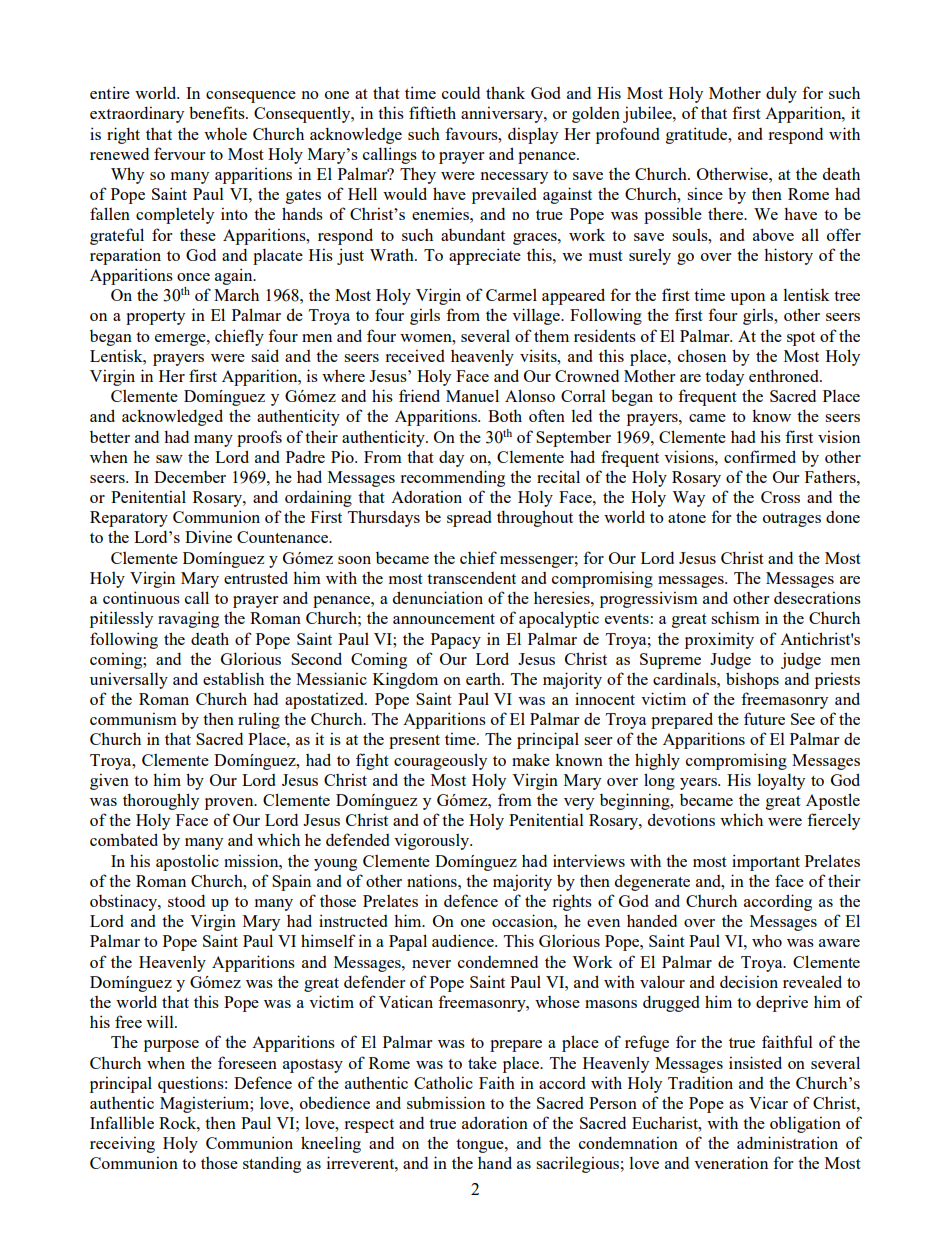 The width and height of the document is (952, 1233). Describe the element at coordinates (760, 456) in the document. I see `confirmed` at that location.
